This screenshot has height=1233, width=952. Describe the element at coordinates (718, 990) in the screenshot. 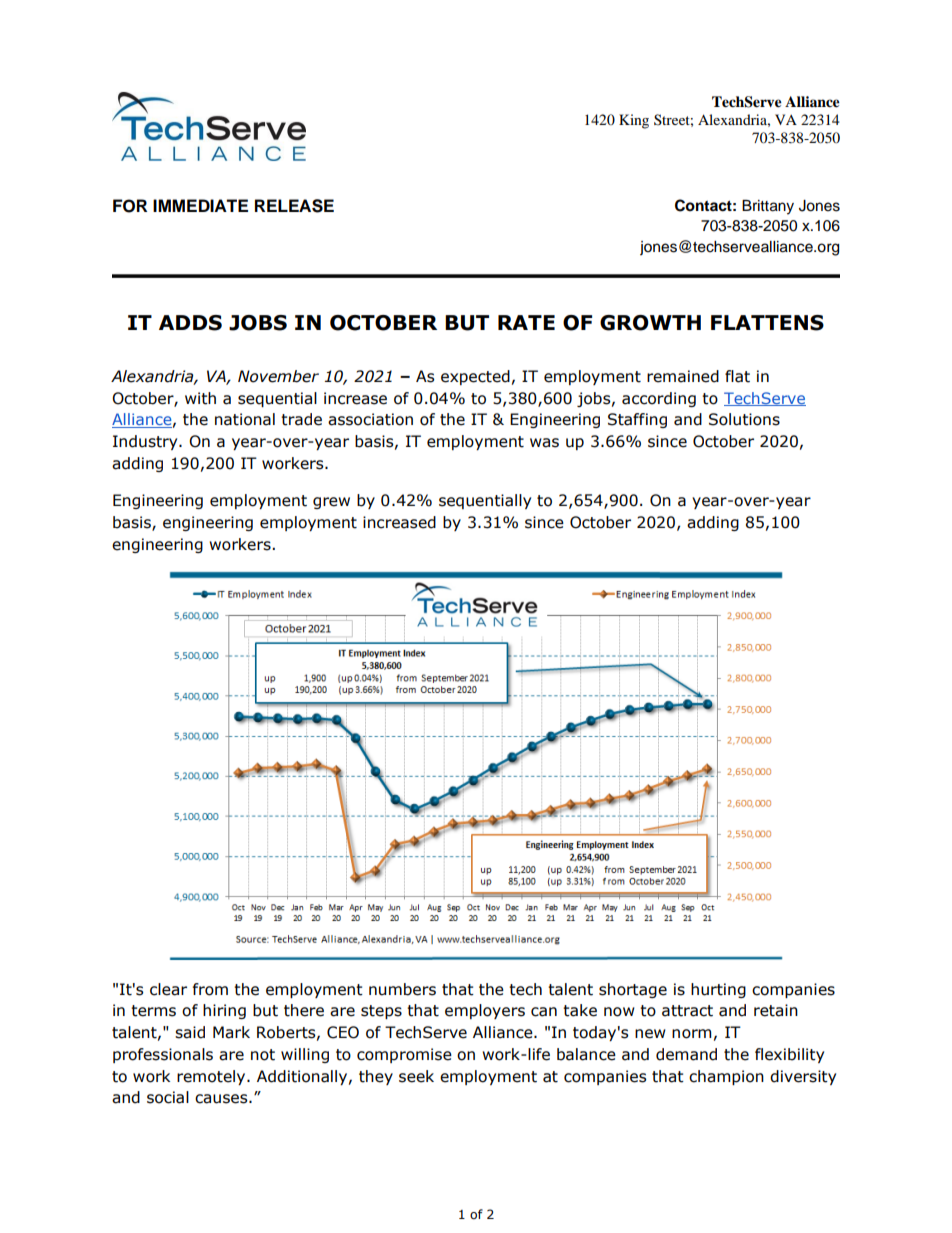

I see `hurting` at that location.
